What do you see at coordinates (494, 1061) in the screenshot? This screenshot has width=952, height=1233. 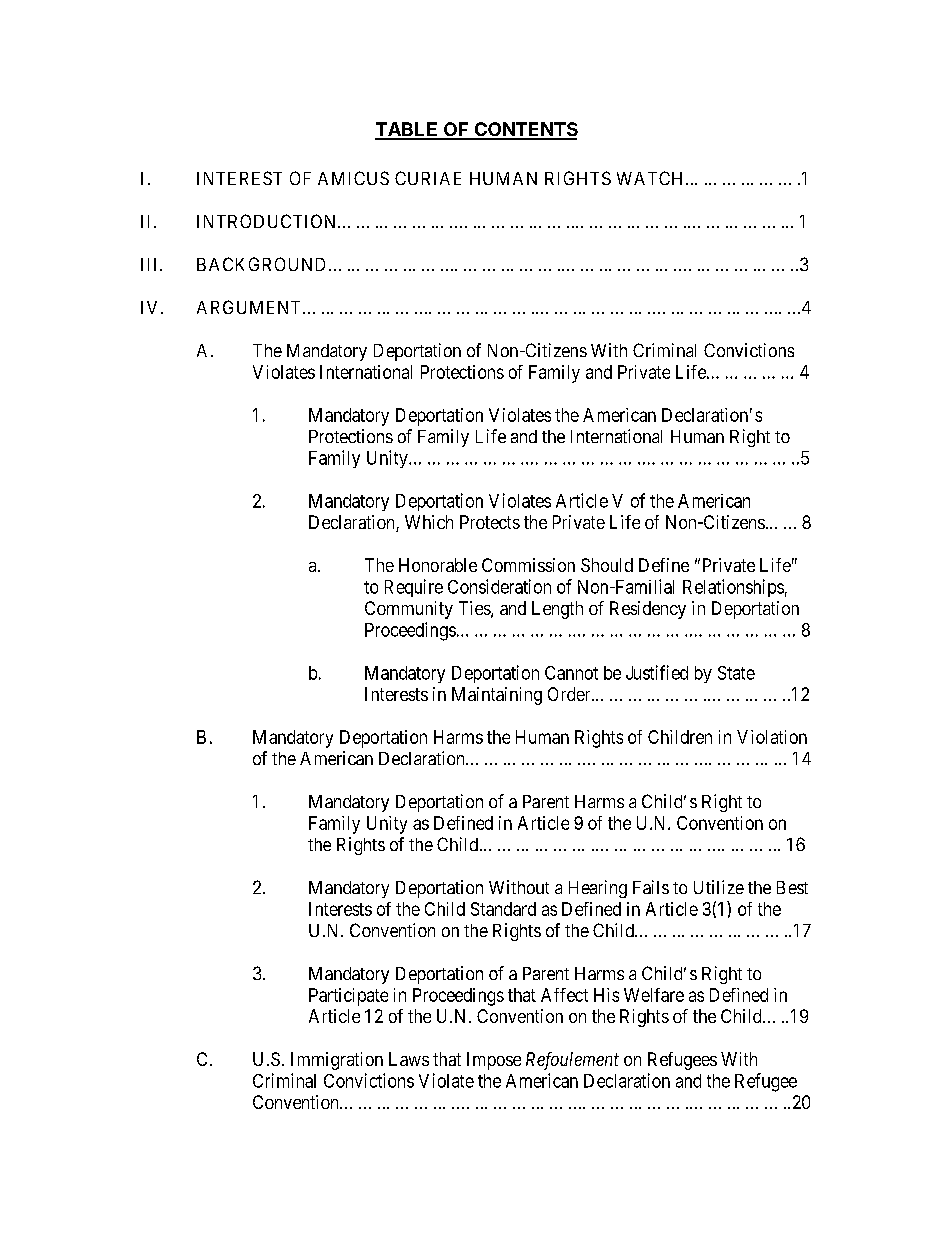 I see `Impose` at bounding box center [494, 1061].
